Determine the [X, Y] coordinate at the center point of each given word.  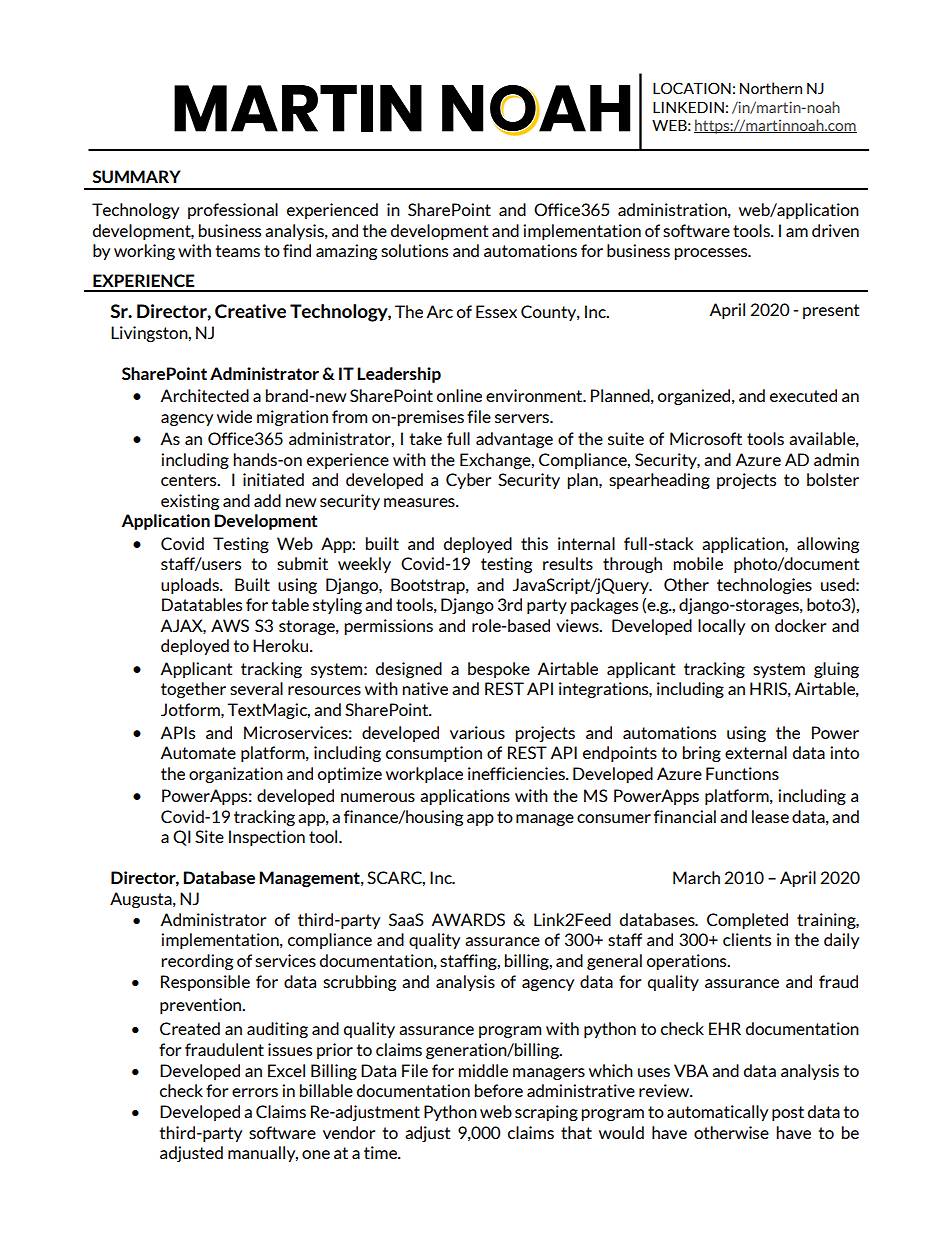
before [499, 1090]
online [459, 395]
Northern [771, 88]
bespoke [499, 670]
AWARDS [468, 919]
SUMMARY [136, 176]
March [696, 877]
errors [255, 1092]
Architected [205, 395]
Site [209, 836]
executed [803, 395]
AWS [230, 625]
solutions [414, 250]
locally [721, 627]
